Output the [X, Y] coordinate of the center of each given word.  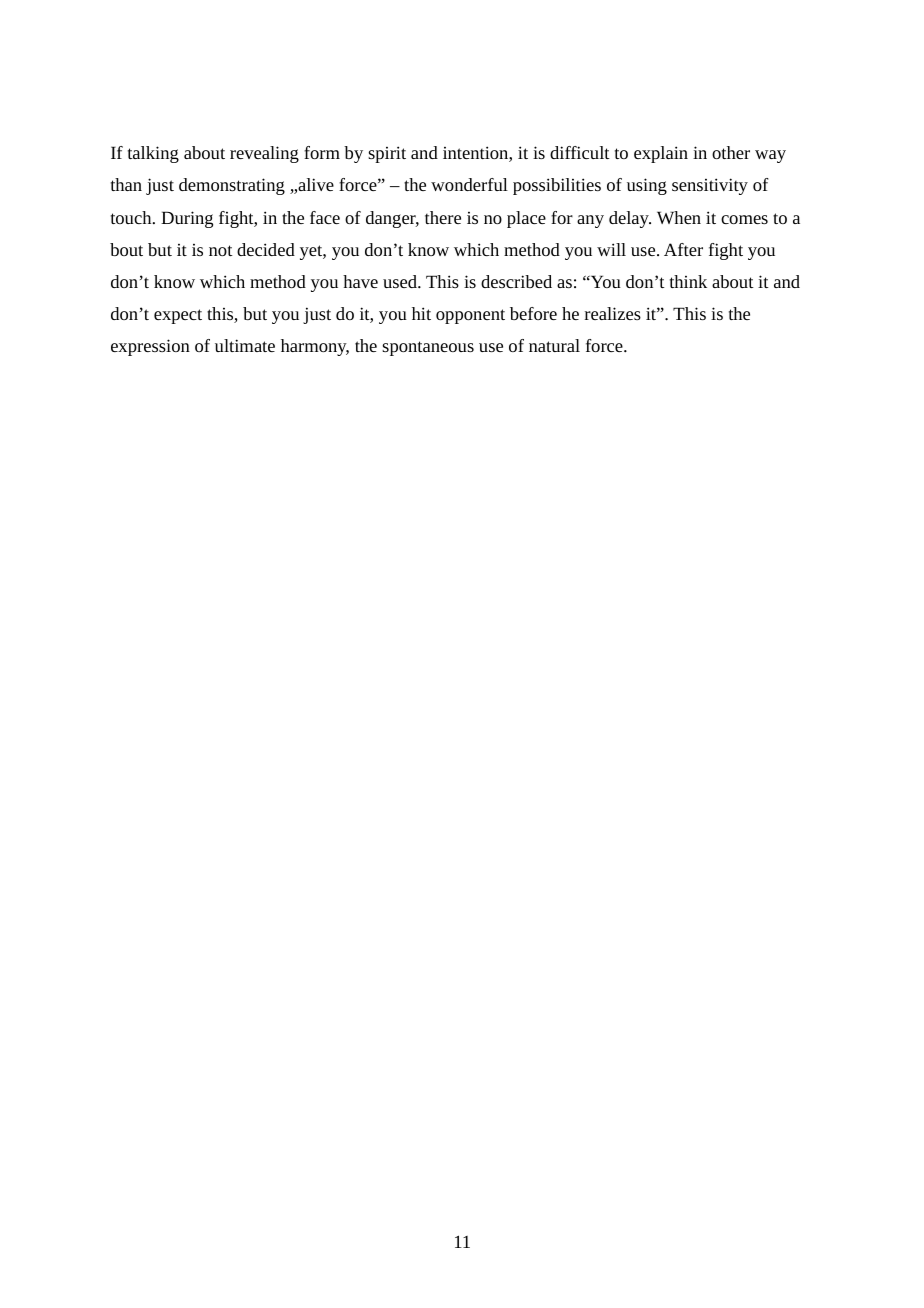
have [360, 281]
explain [661, 154]
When [679, 217]
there [443, 217]
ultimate [245, 345]
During [187, 219]
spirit [387, 154]
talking [153, 154]
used [401, 281]
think [688, 281]
